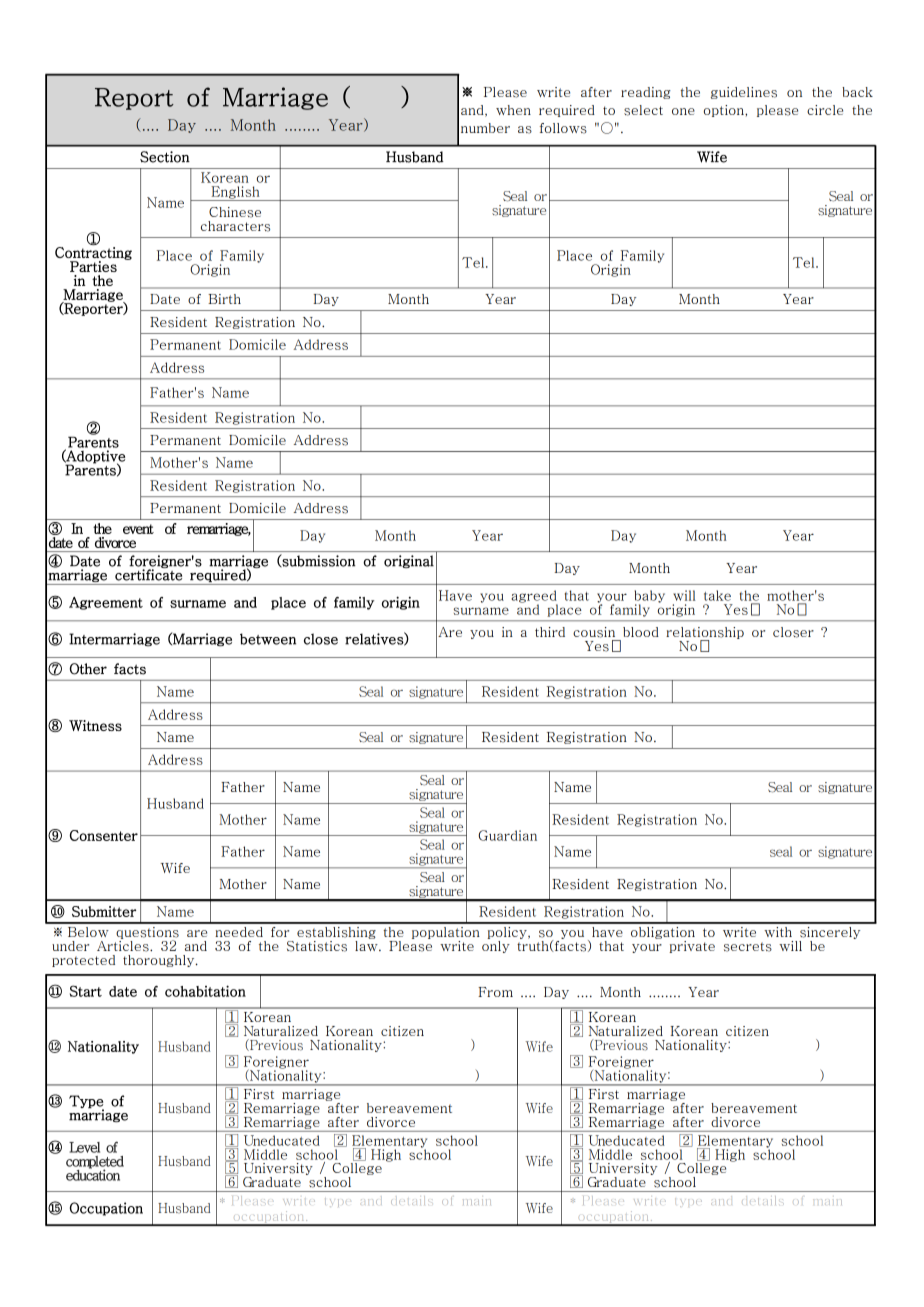 This screenshot has height=1307, width=924. What do you see at coordinates (534, 597) in the screenshot?
I see `agreed` at bounding box center [534, 597].
